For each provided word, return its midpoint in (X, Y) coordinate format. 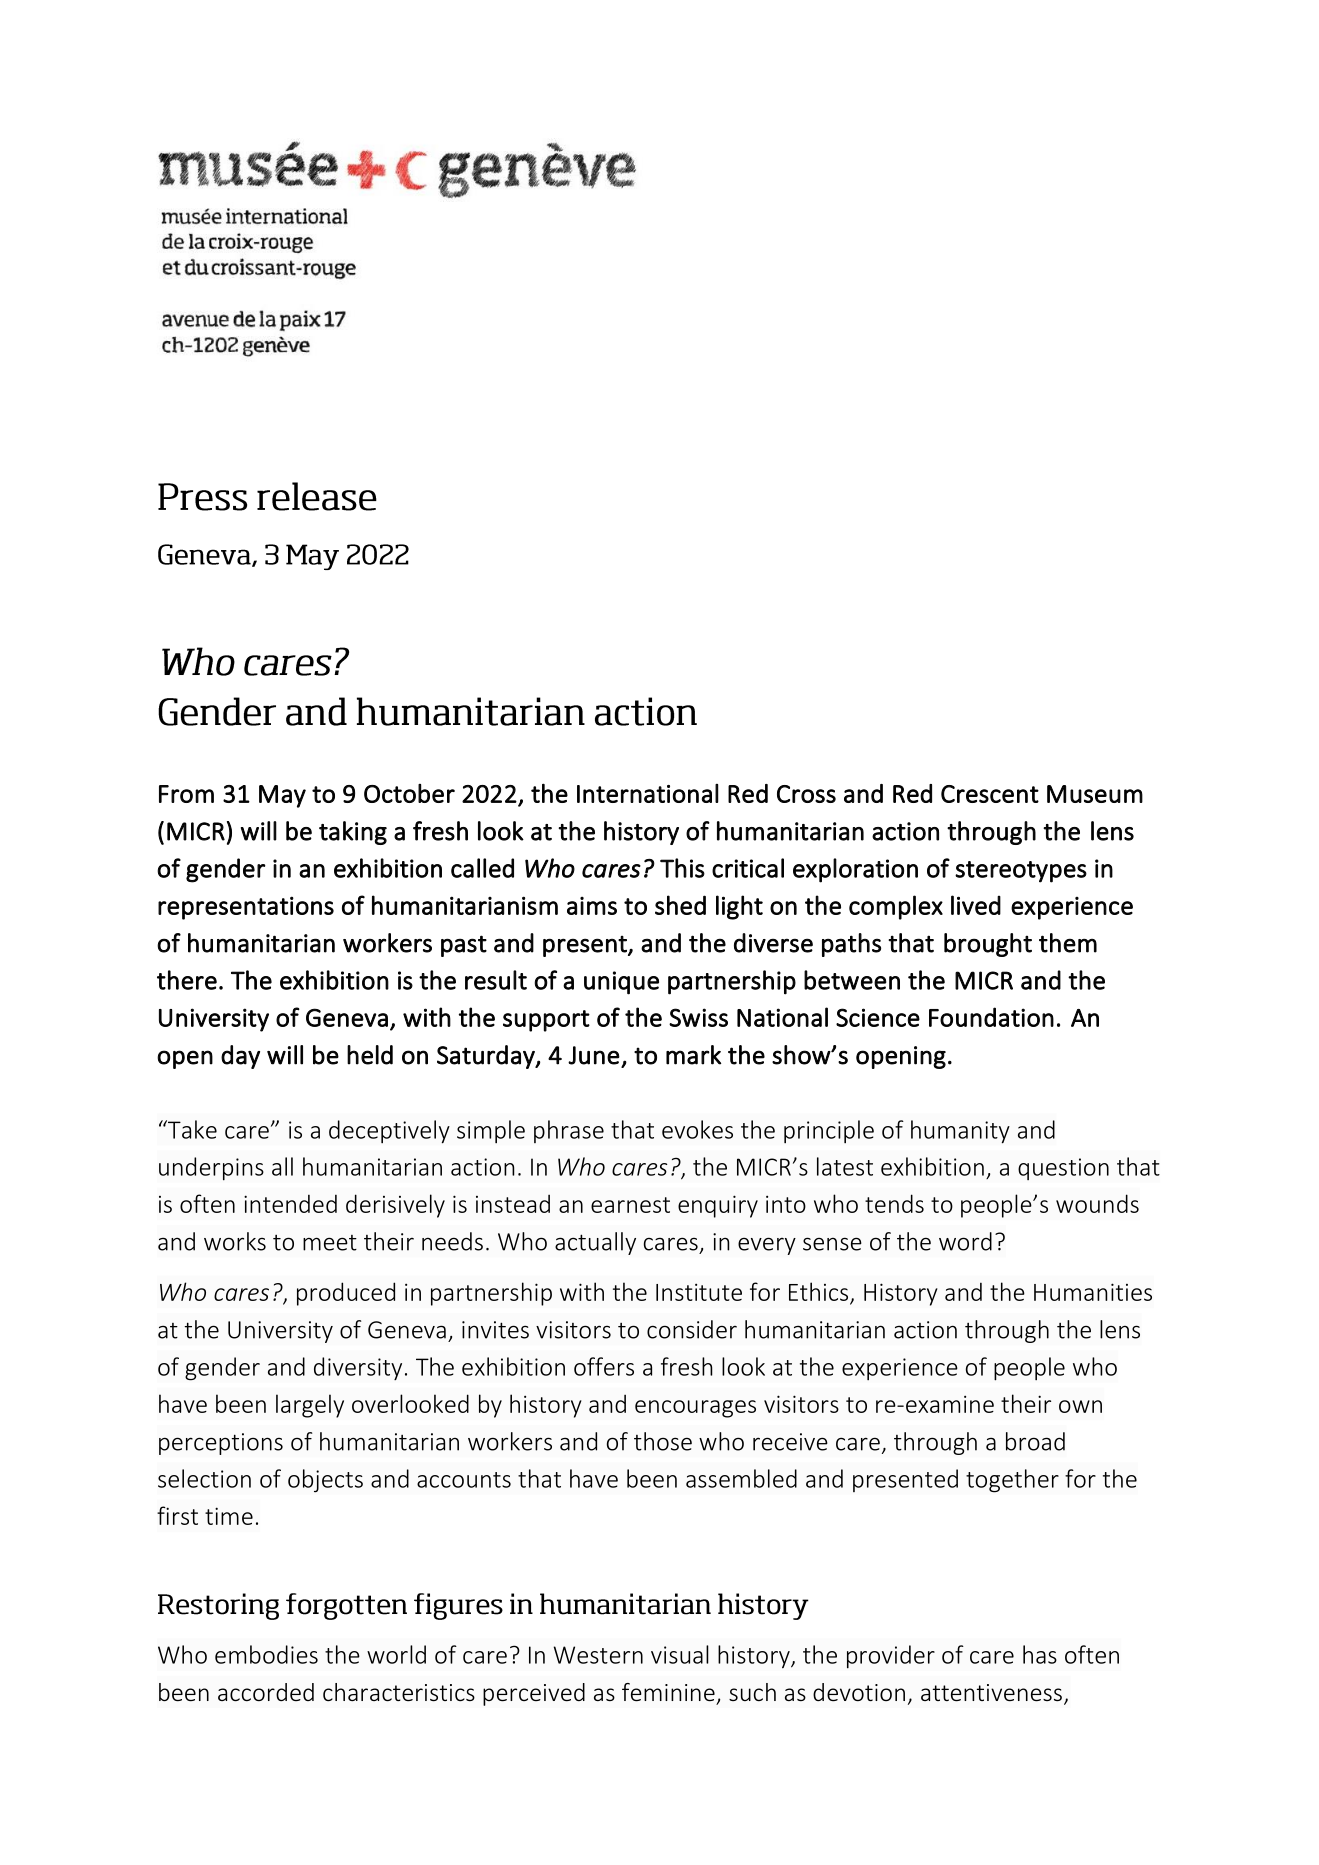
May (282, 796)
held (370, 1055)
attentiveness (991, 1693)
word (965, 1241)
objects (325, 1481)
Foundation (991, 1017)
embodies (266, 1654)
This (682, 868)
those (663, 1441)
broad (1035, 1441)
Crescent (990, 794)
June (594, 1055)
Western (598, 1655)
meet (330, 1243)
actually (595, 1243)
